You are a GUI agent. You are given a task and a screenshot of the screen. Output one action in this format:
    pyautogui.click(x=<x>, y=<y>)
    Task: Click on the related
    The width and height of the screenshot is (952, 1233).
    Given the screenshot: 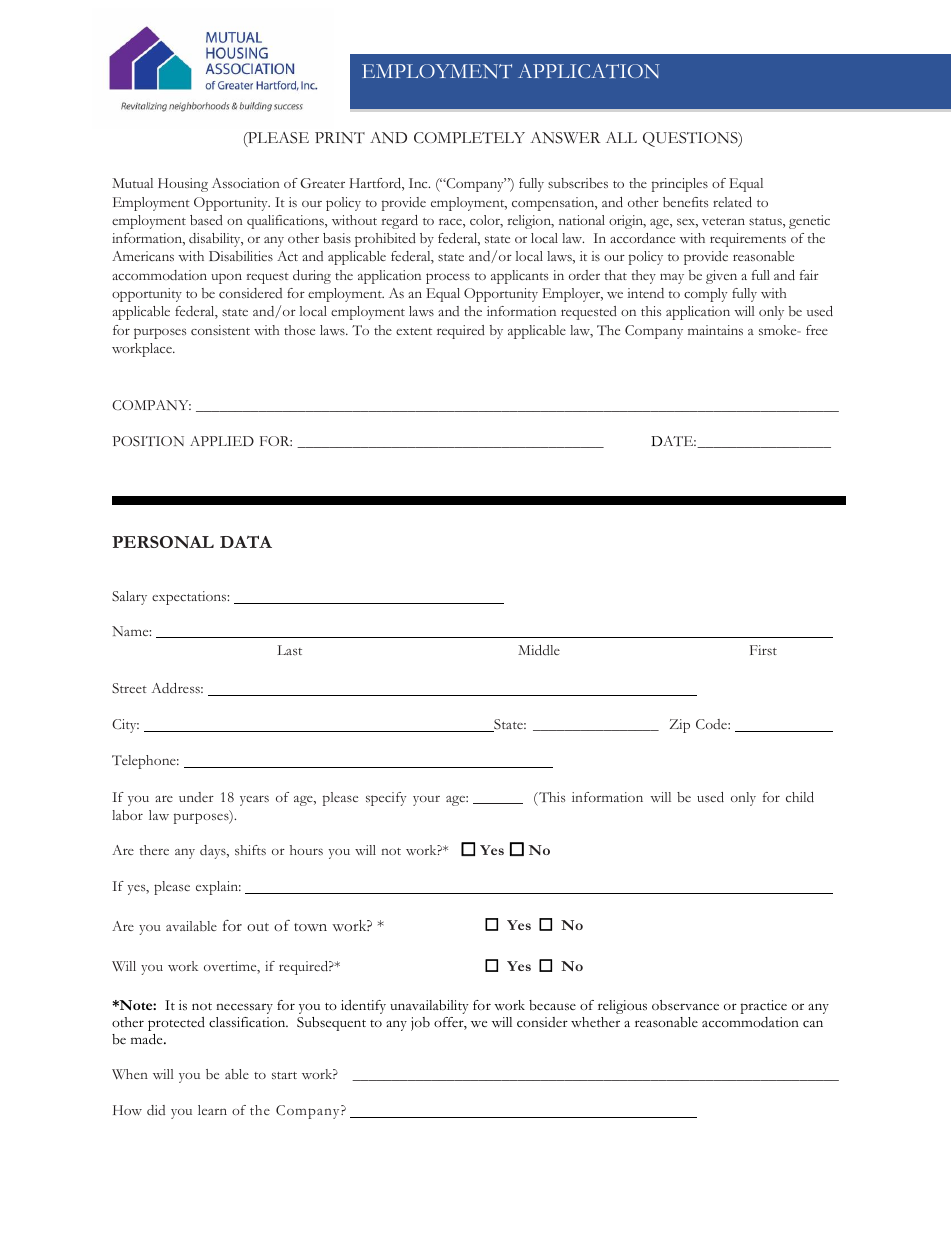 What is the action you would take?
    pyautogui.click(x=732, y=202)
